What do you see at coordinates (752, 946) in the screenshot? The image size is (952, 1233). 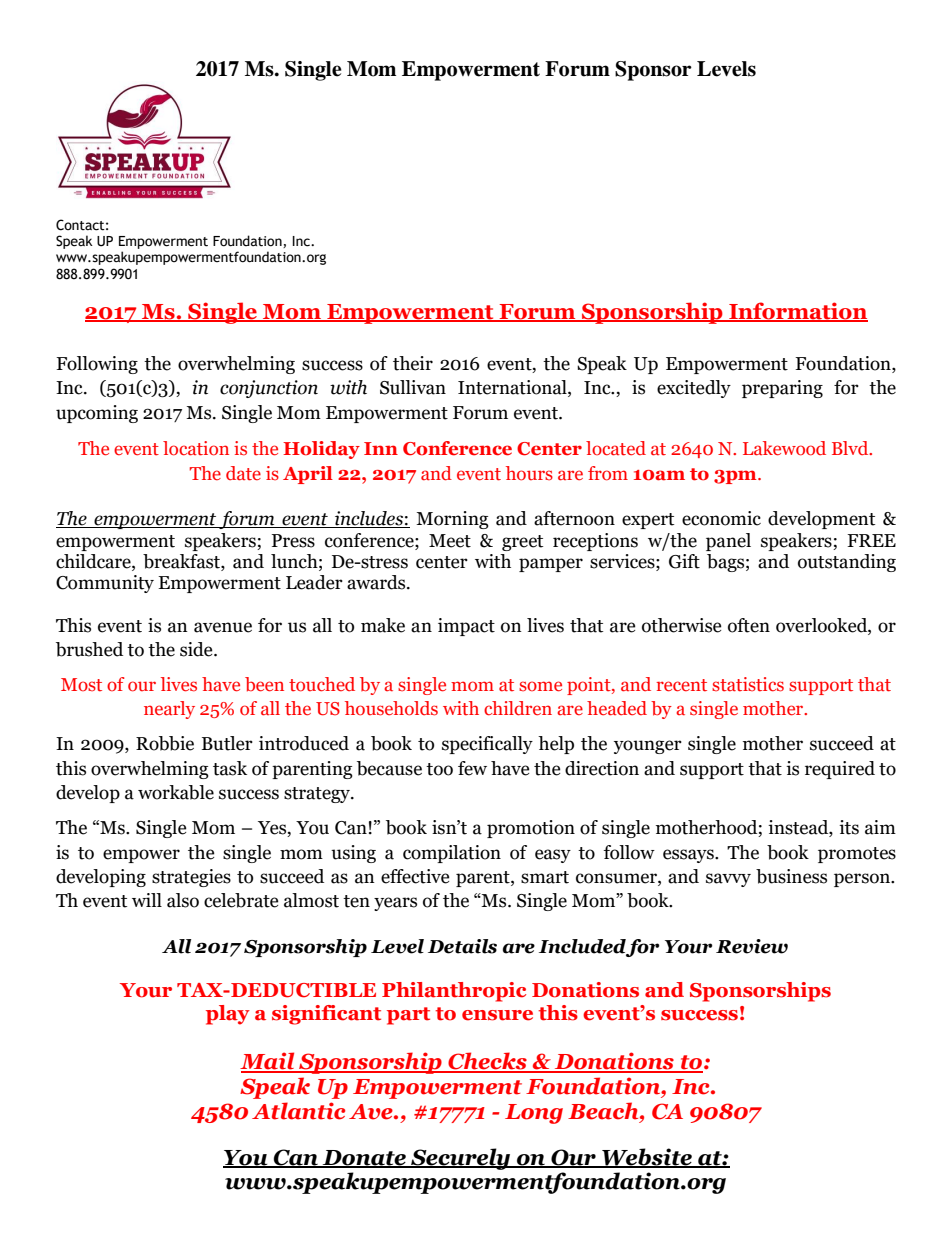 I see `Review` at bounding box center [752, 946].
